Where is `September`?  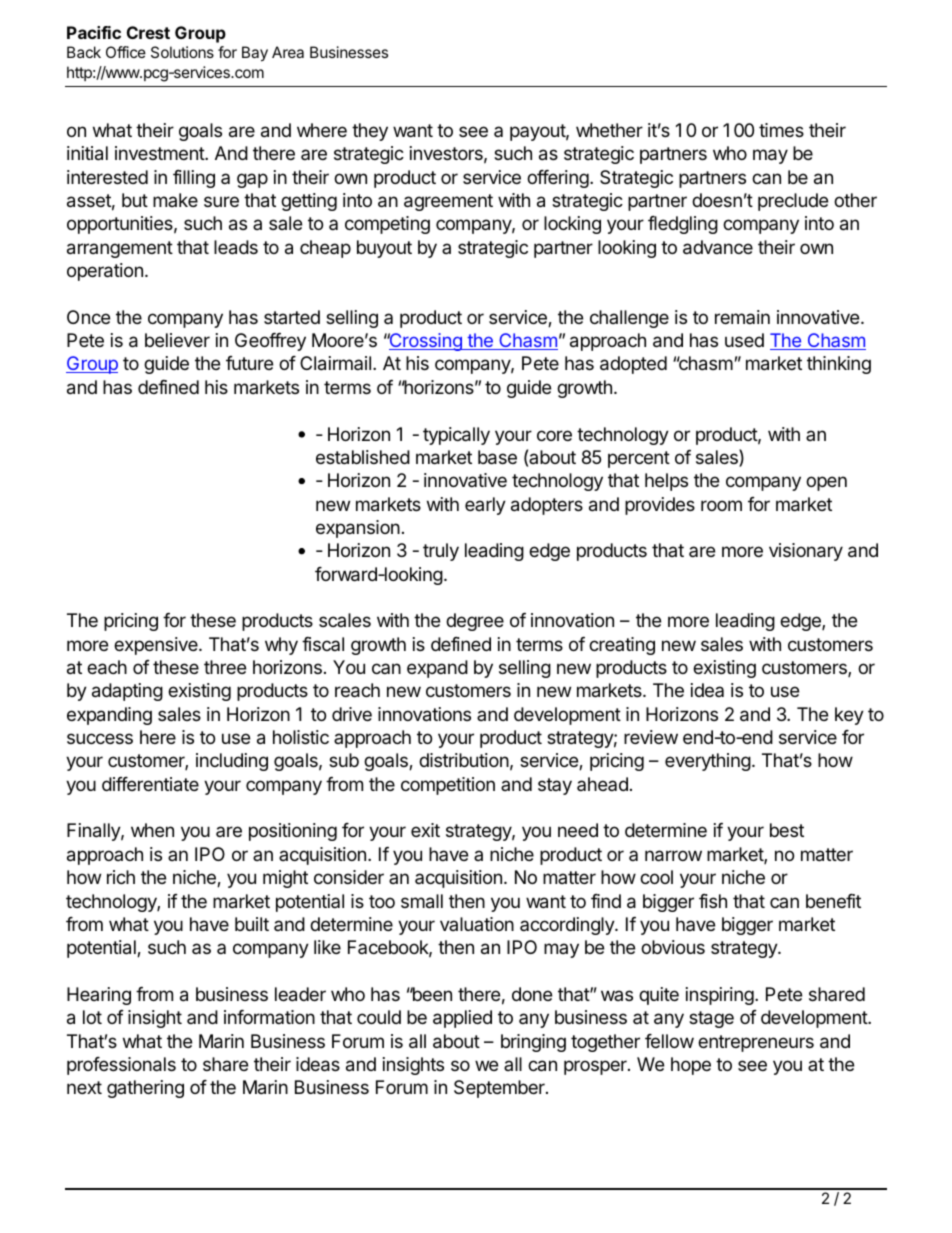 September is located at coordinates (500, 1089).
